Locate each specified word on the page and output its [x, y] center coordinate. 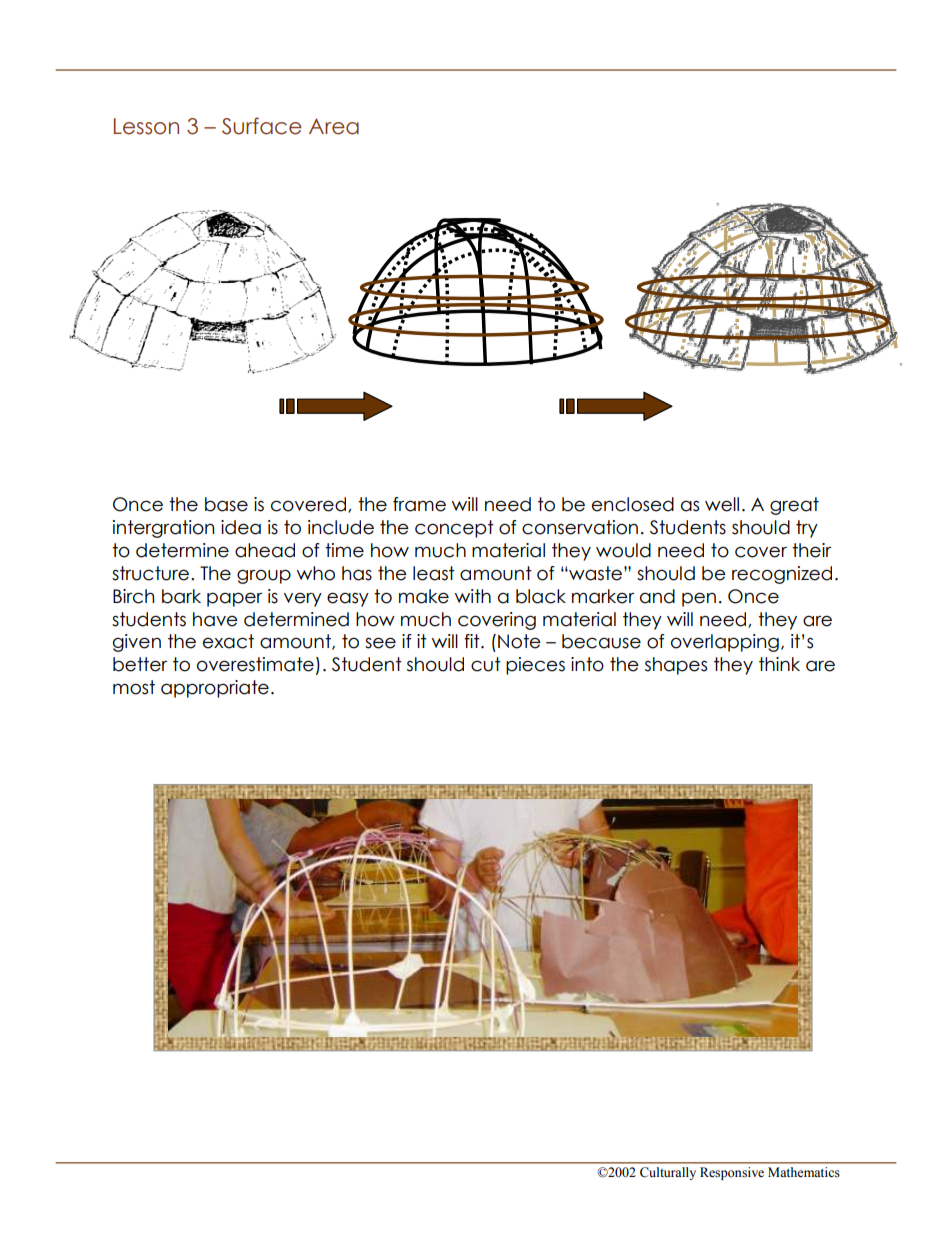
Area [334, 126]
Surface [262, 126]
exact [228, 641]
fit [473, 641]
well [722, 504]
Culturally [668, 1173]
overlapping [725, 643]
